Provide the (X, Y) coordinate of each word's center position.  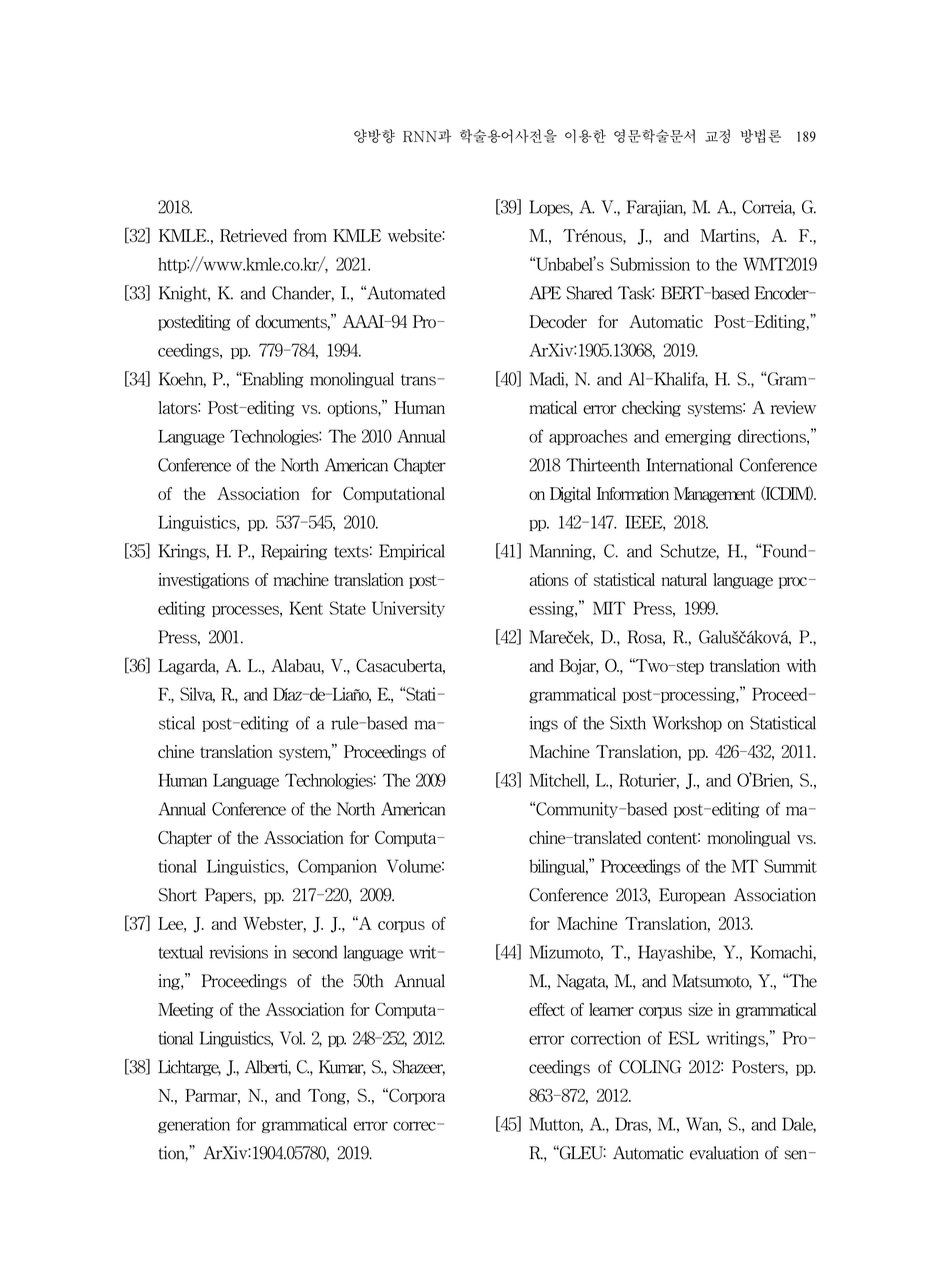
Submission (650, 264)
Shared (589, 293)
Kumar (342, 1068)
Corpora (416, 1096)
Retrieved (253, 235)
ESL (684, 1038)
